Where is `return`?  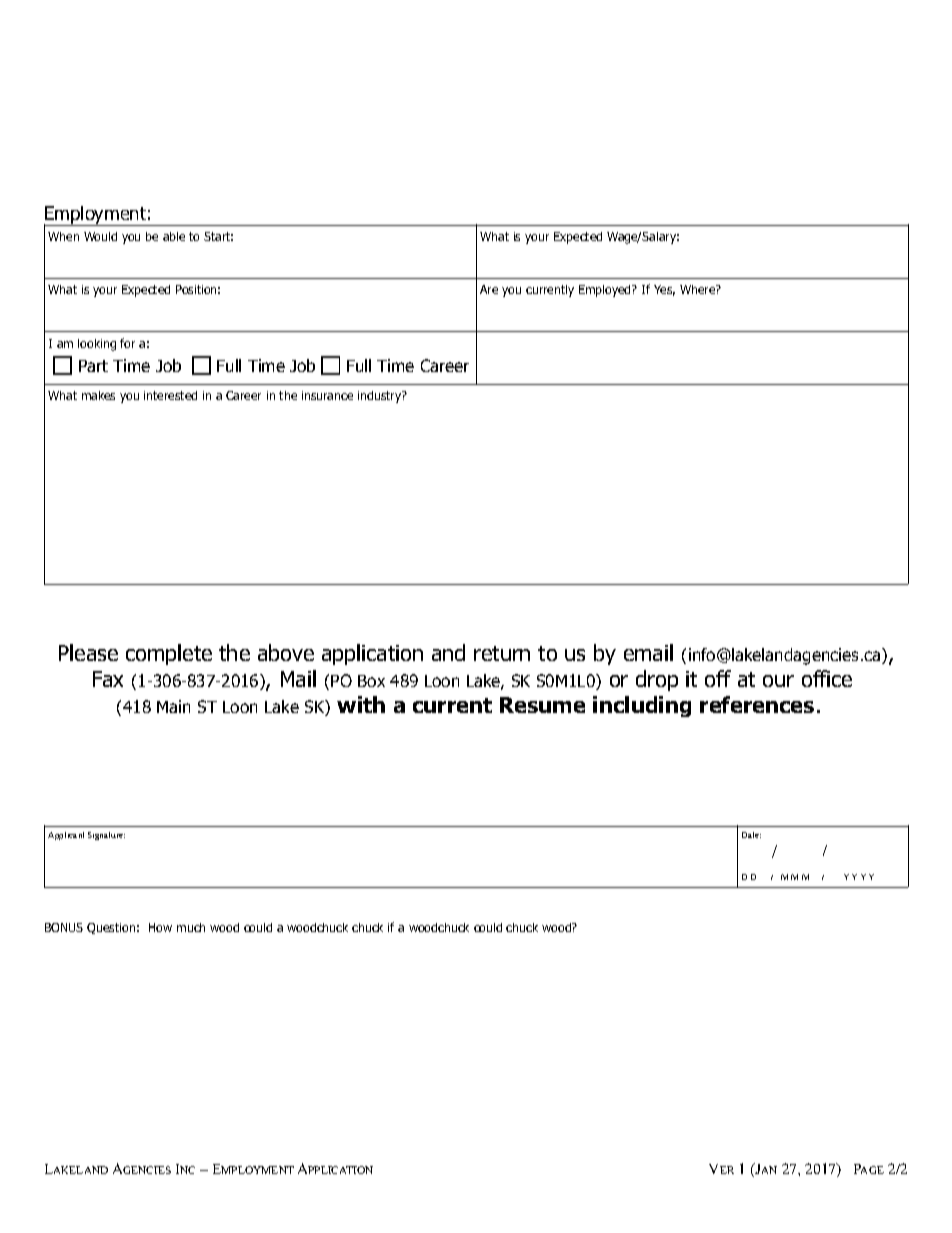
return is located at coordinates (502, 653).
